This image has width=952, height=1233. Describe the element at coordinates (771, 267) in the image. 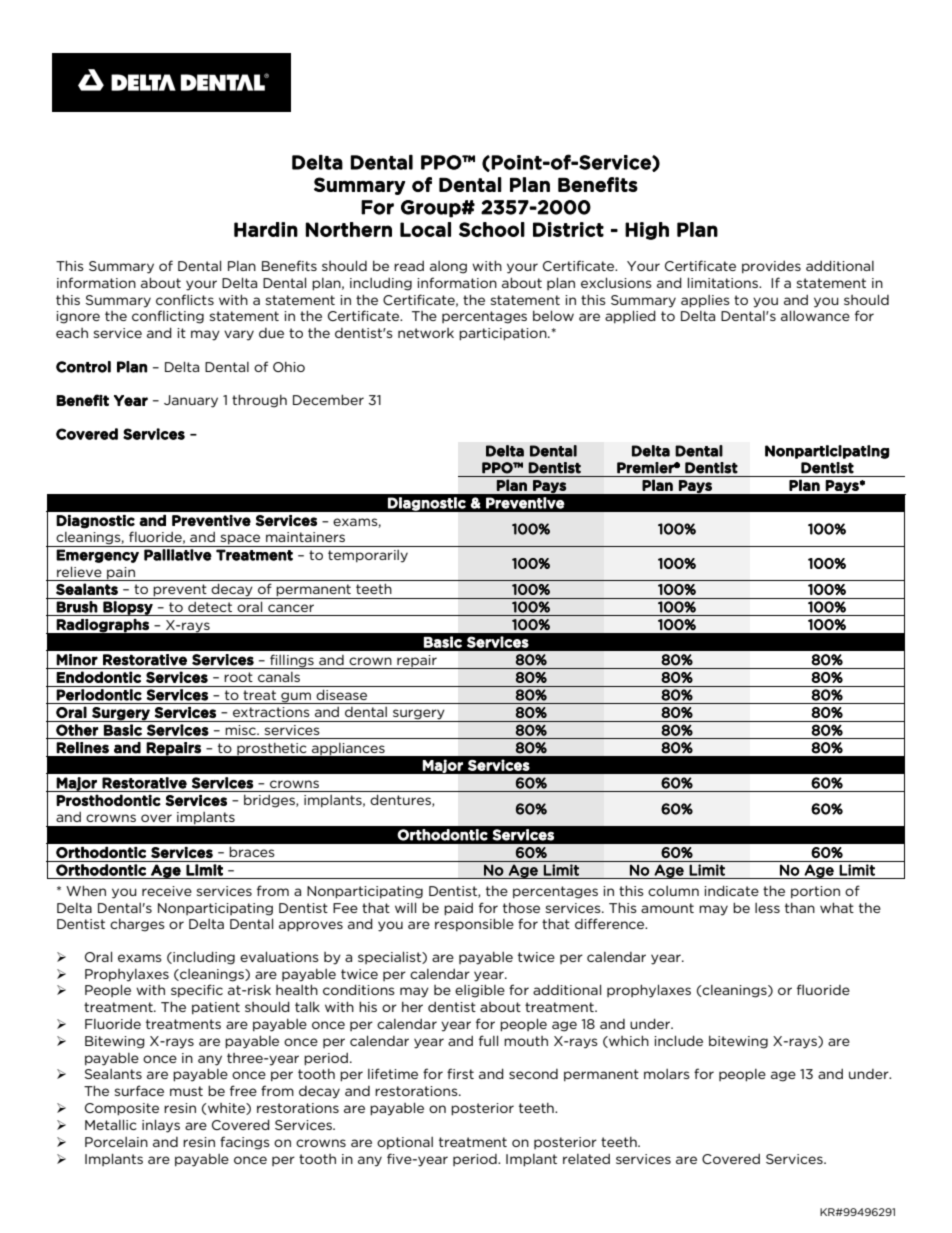

I see `provides` at that location.
